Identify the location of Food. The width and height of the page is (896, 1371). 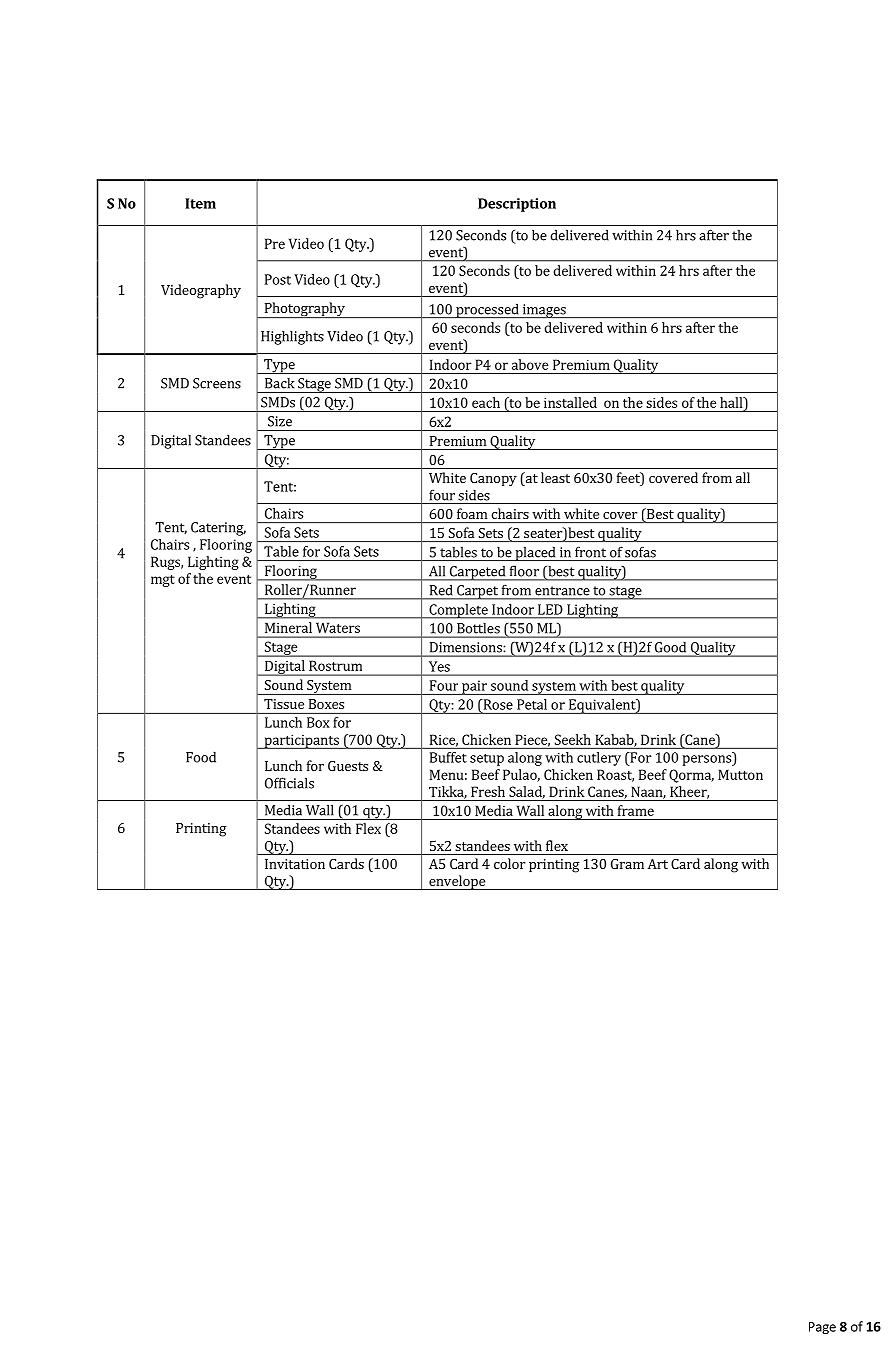
(201, 757).
